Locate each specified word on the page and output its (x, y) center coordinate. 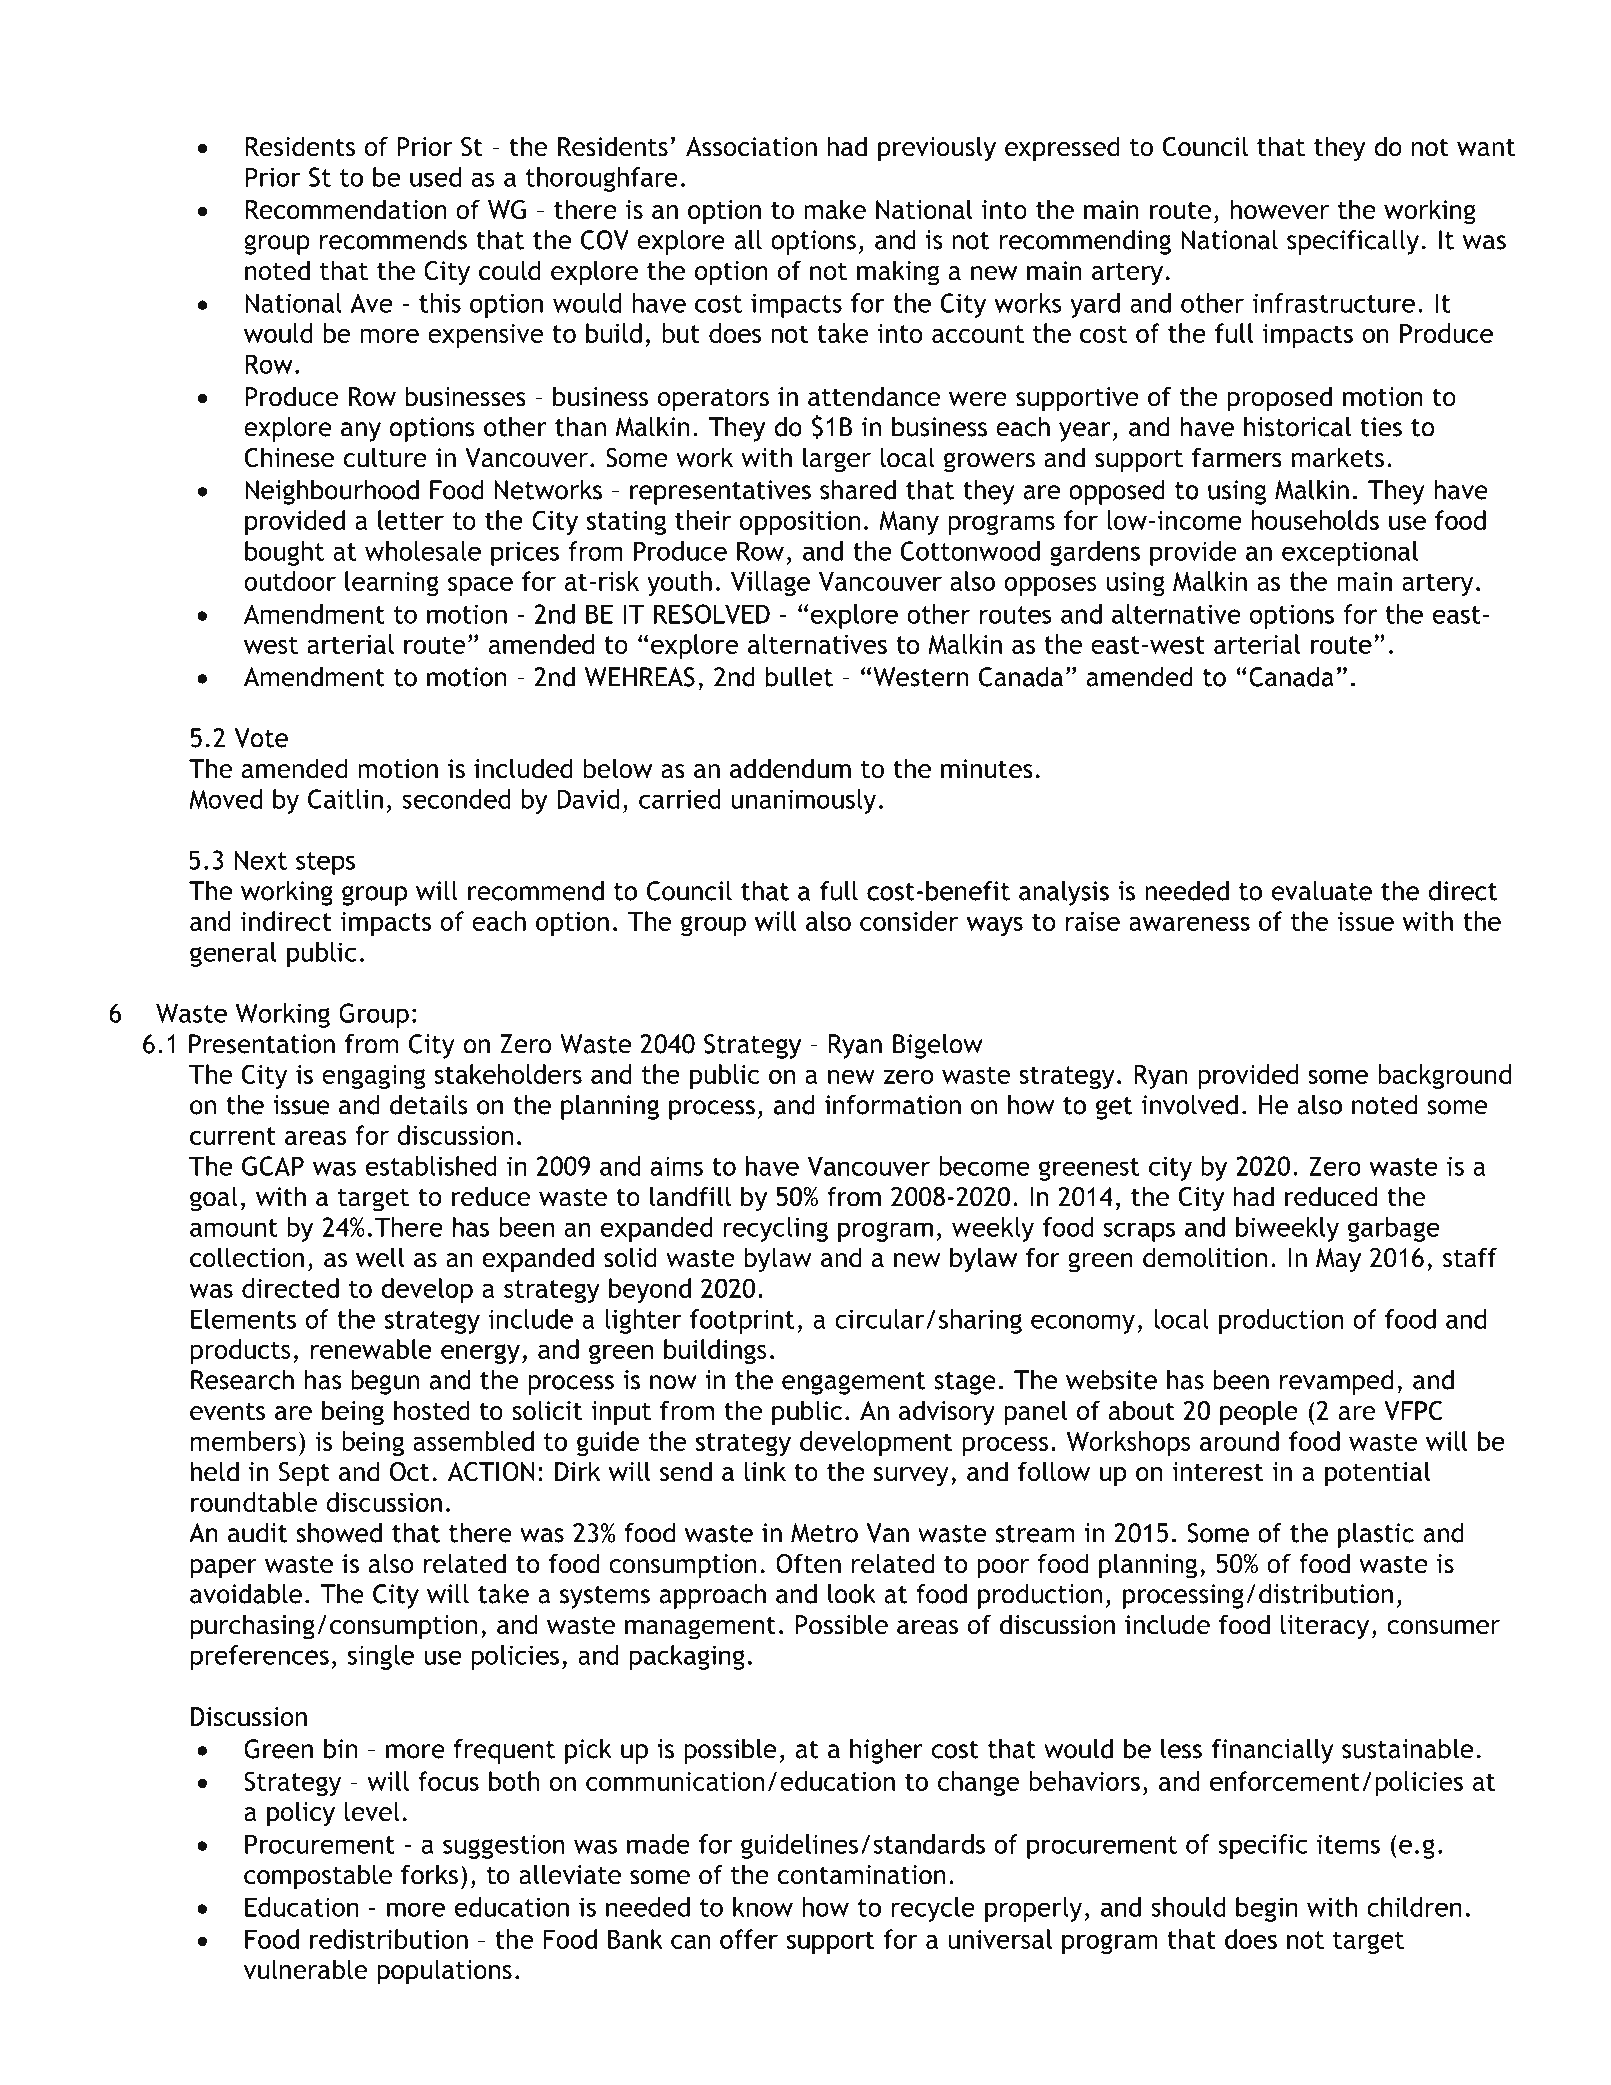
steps (325, 863)
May (1338, 1260)
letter (411, 520)
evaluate (1322, 891)
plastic (1376, 1535)
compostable (318, 1877)
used (435, 177)
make (835, 209)
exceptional (1350, 553)
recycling (775, 1229)
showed (339, 1532)
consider (909, 921)
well (380, 1257)
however (1280, 209)
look (852, 1594)
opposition (800, 523)
